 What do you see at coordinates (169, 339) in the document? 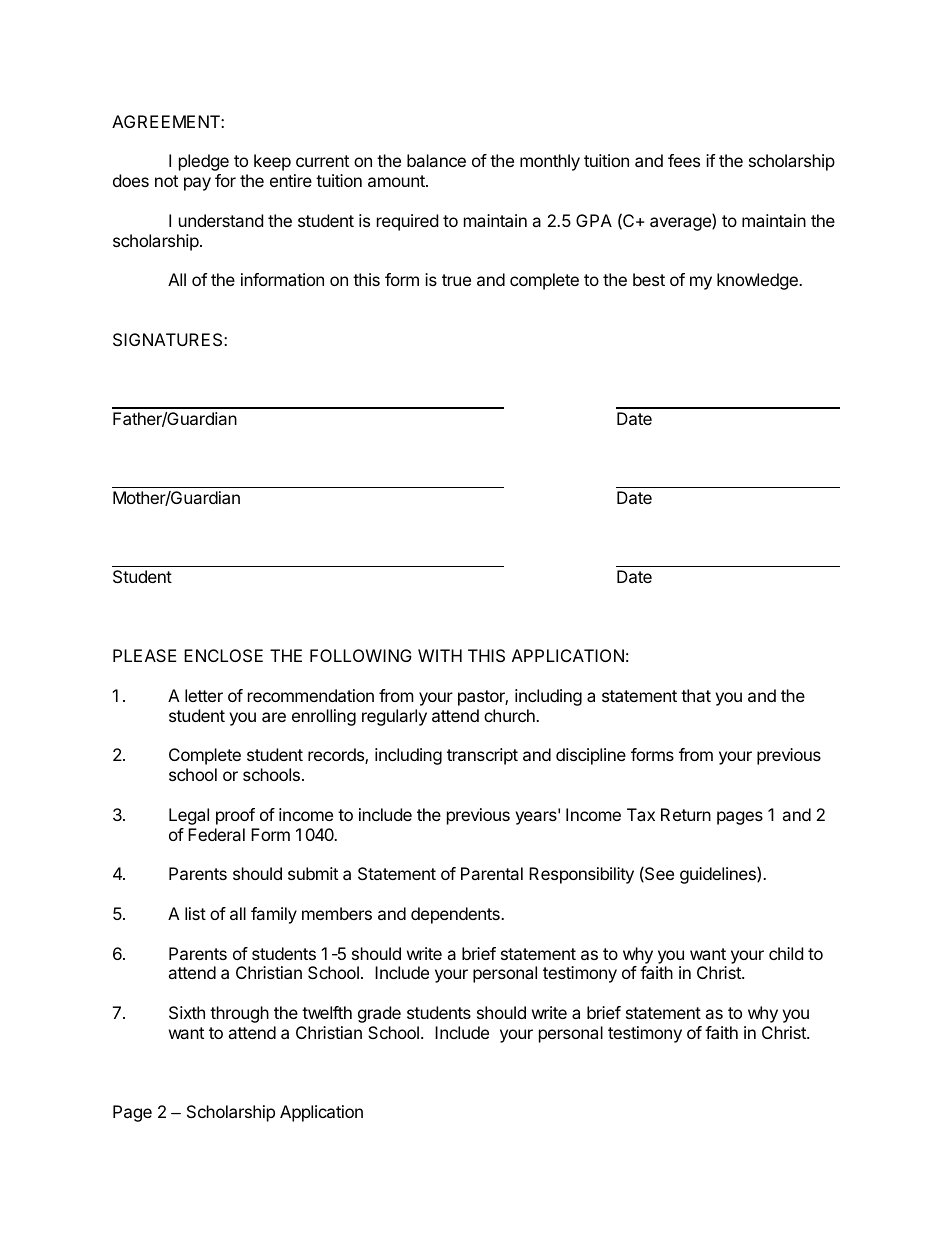
I see `SIGNATURES` at bounding box center [169, 339].
